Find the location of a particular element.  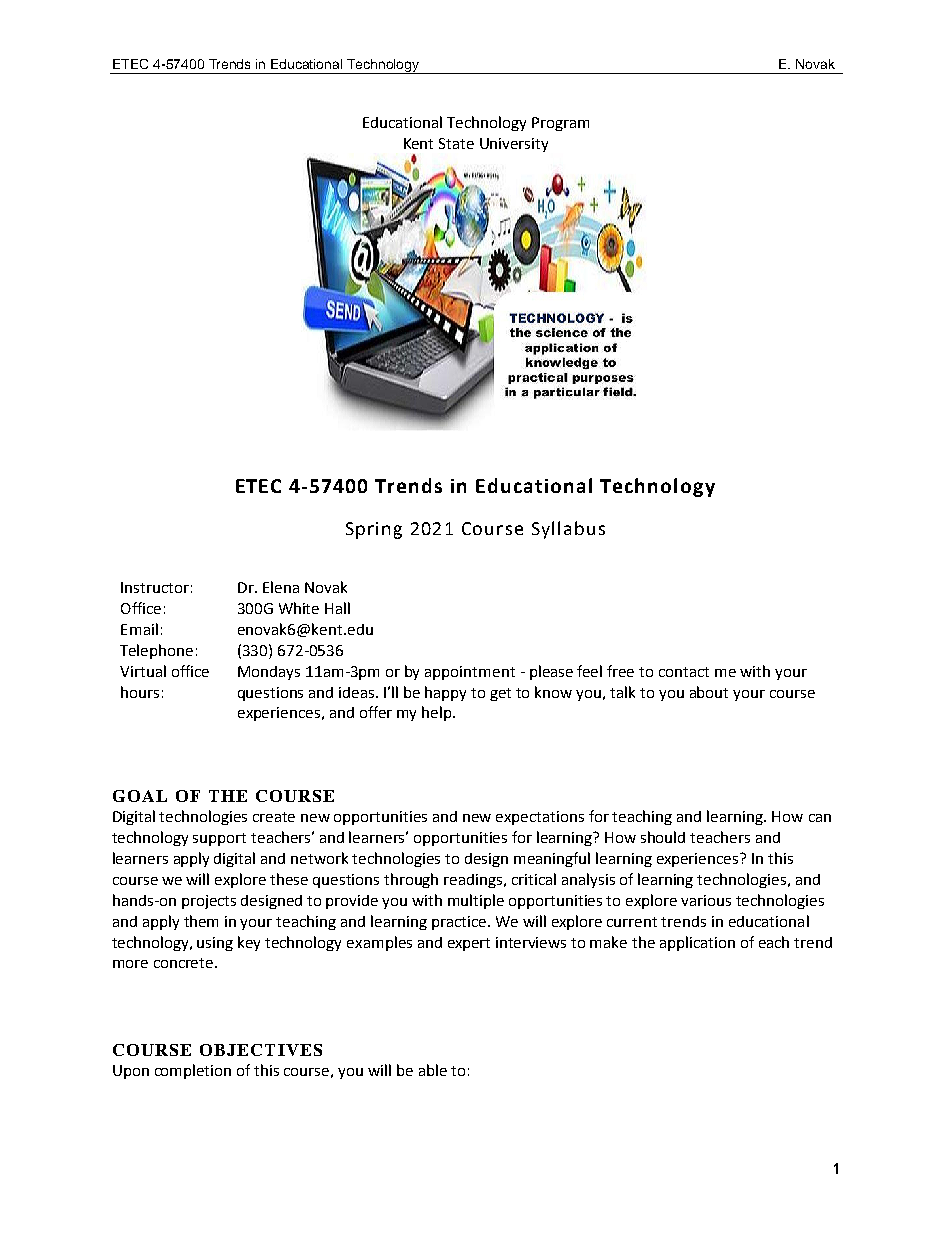

application is located at coordinates (697, 943).
